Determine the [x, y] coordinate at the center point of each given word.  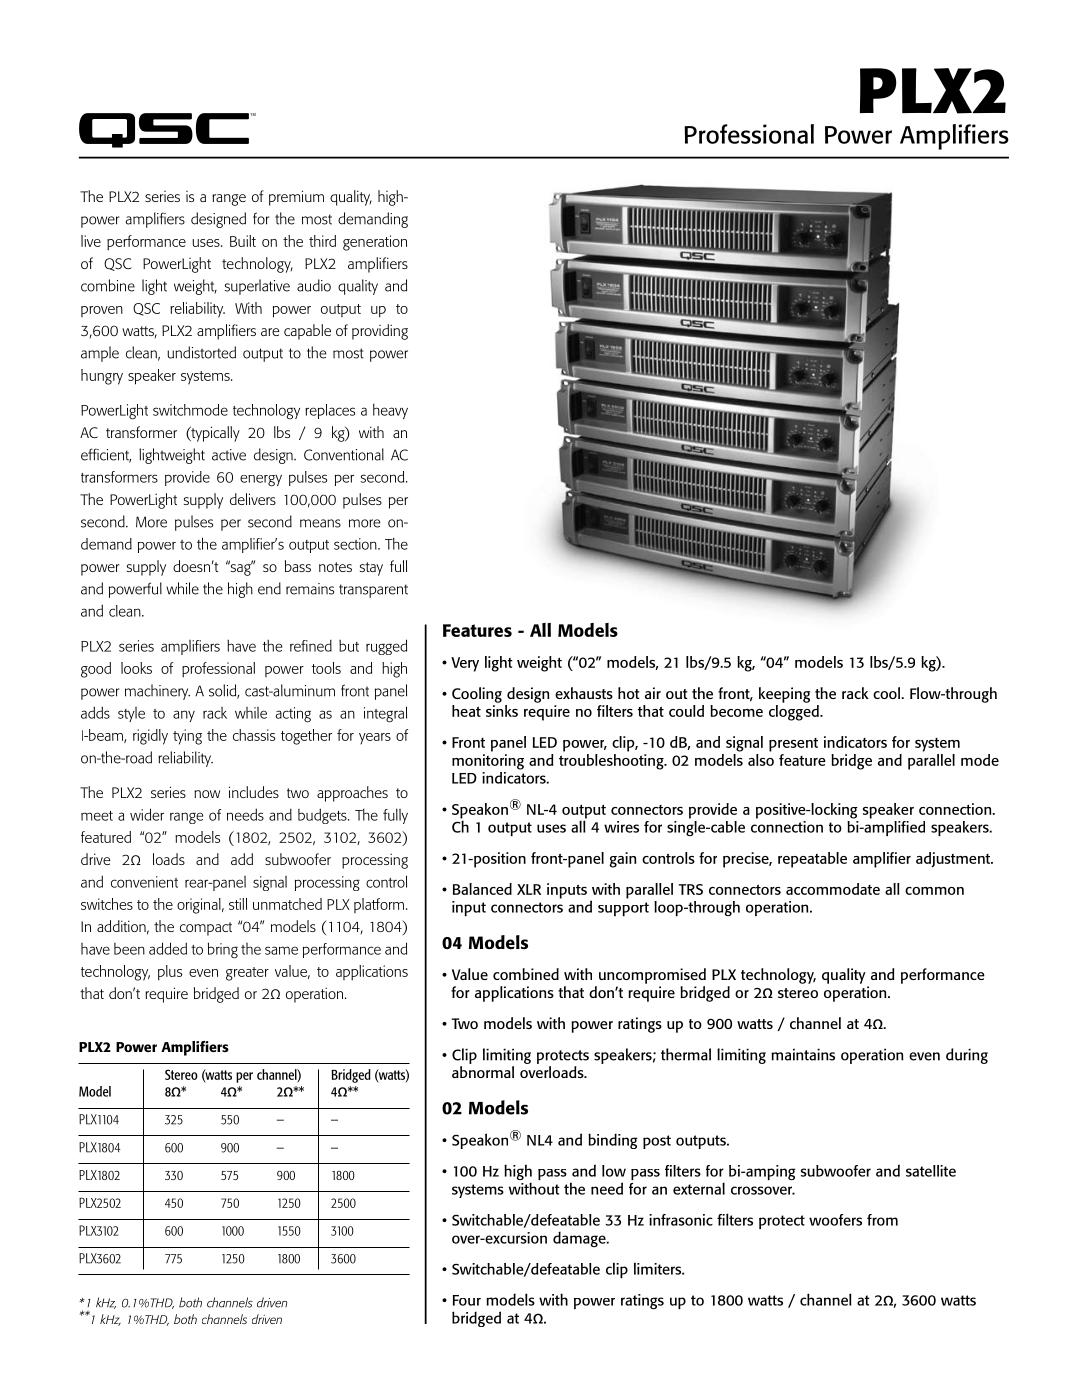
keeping [784, 695]
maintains [803, 1055]
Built [243, 241]
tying [187, 737]
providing [380, 332]
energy [261, 481]
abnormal [483, 1072]
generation [375, 243]
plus [170, 973]
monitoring [488, 762]
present [793, 745]
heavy [390, 411]
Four [467, 1300]
